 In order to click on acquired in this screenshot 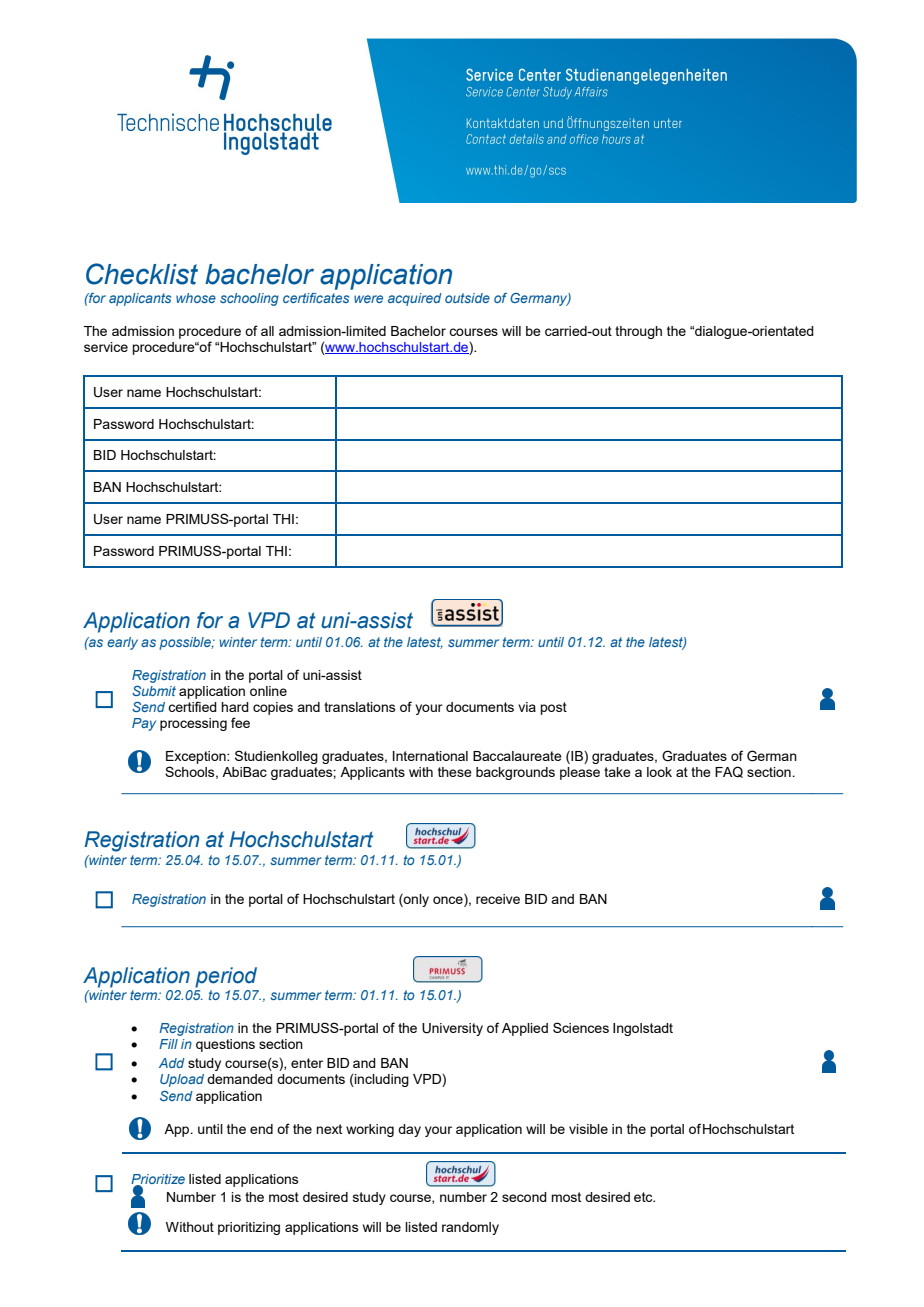, I will do `click(415, 299)`.
